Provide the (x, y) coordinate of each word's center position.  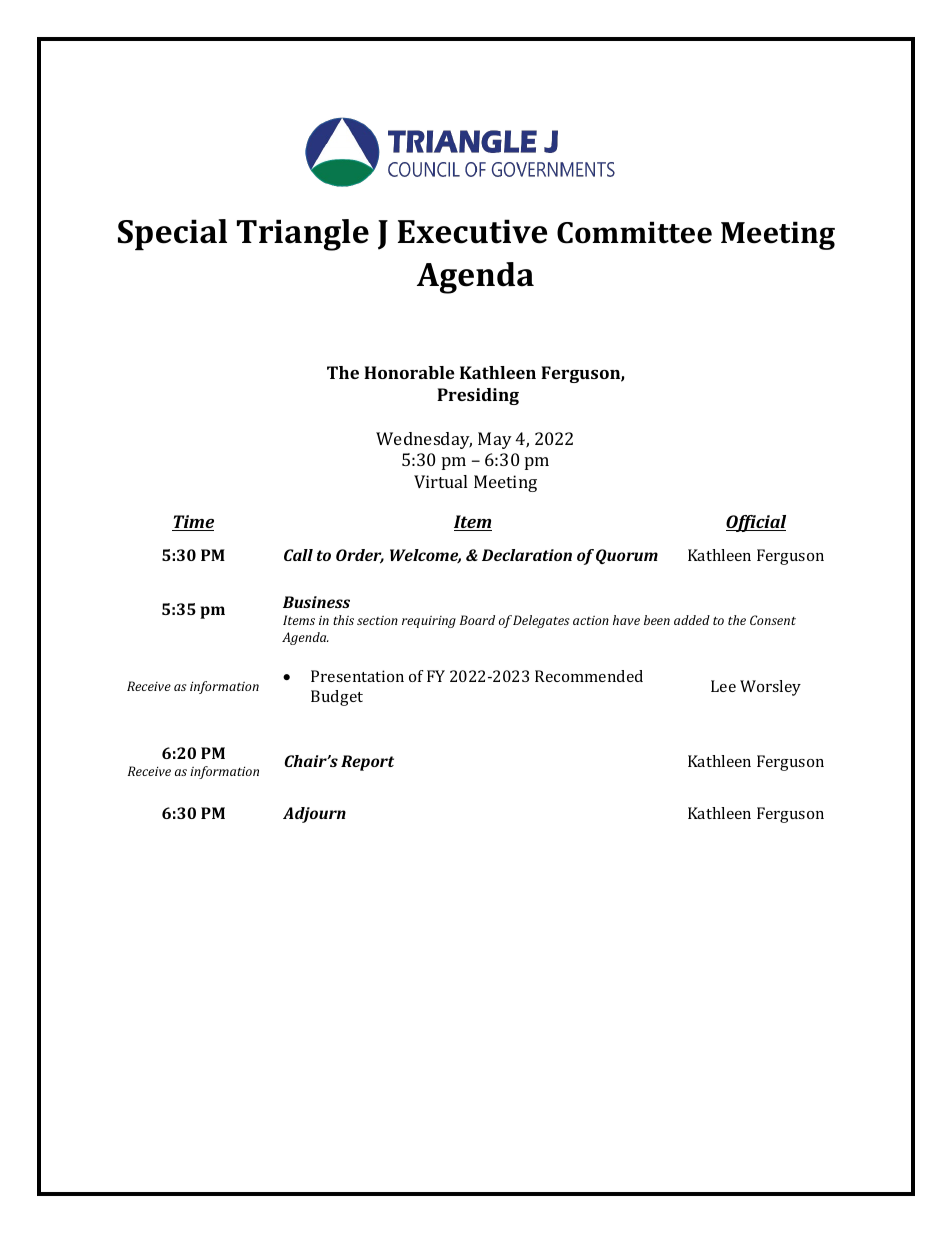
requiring (429, 622)
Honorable (409, 372)
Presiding (478, 396)
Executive (472, 231)
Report (367, 763)
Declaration (527, 555)
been (657, 620)
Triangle (303, 235)
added (692, 620)
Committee (634, 232)
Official (756, 523)
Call (298, 555)
